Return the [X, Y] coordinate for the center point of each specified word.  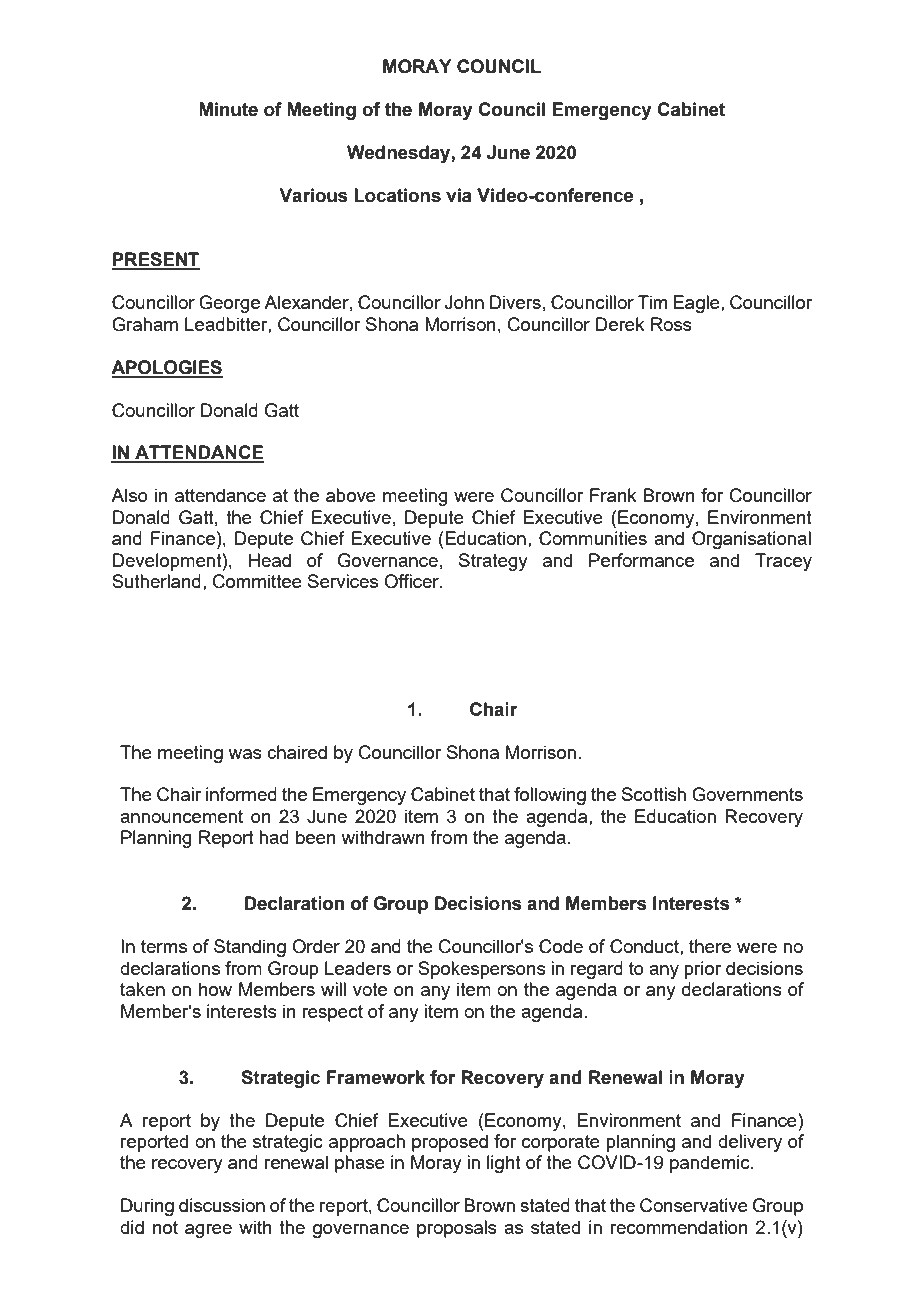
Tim [652, 302]
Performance [641, 560]
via [459, 195]
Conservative [694, 1205]
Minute [228, 109]
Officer [413, 581]
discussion [222, 1205]
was [245, 754]
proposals [457, 1229]
